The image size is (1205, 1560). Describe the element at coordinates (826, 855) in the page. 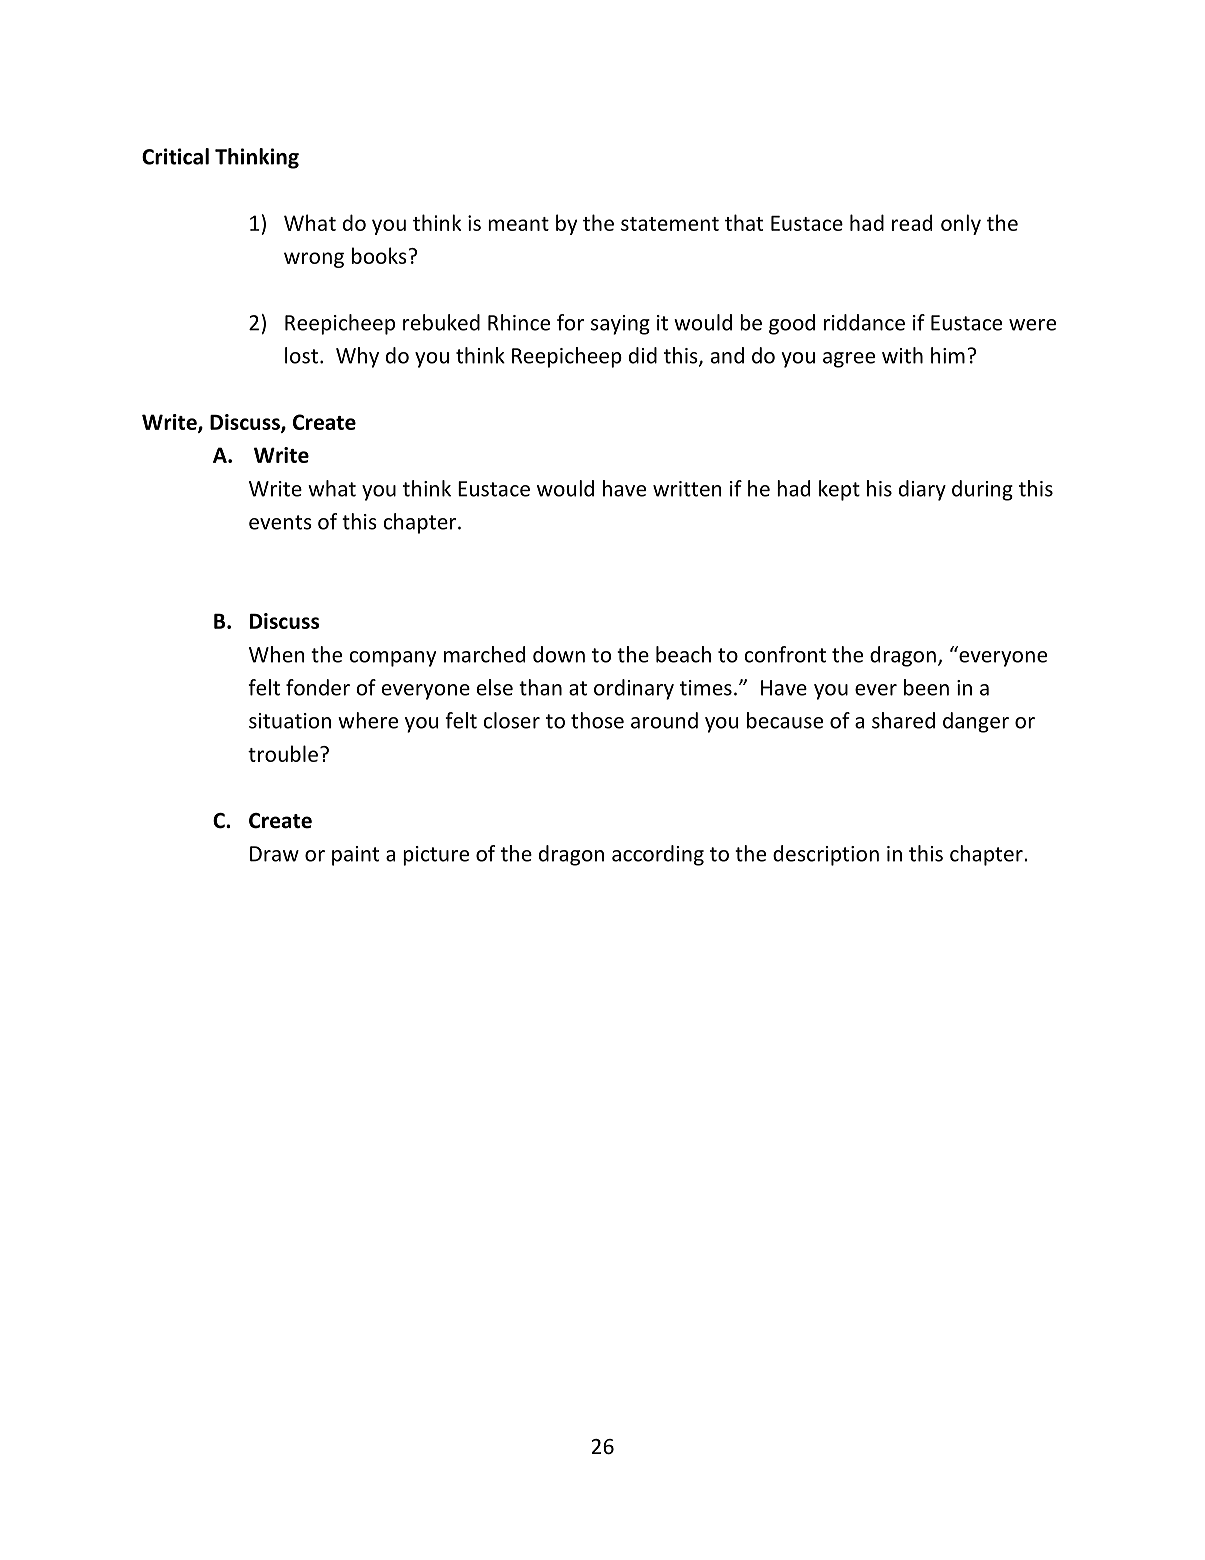

I see `description` at that location.
